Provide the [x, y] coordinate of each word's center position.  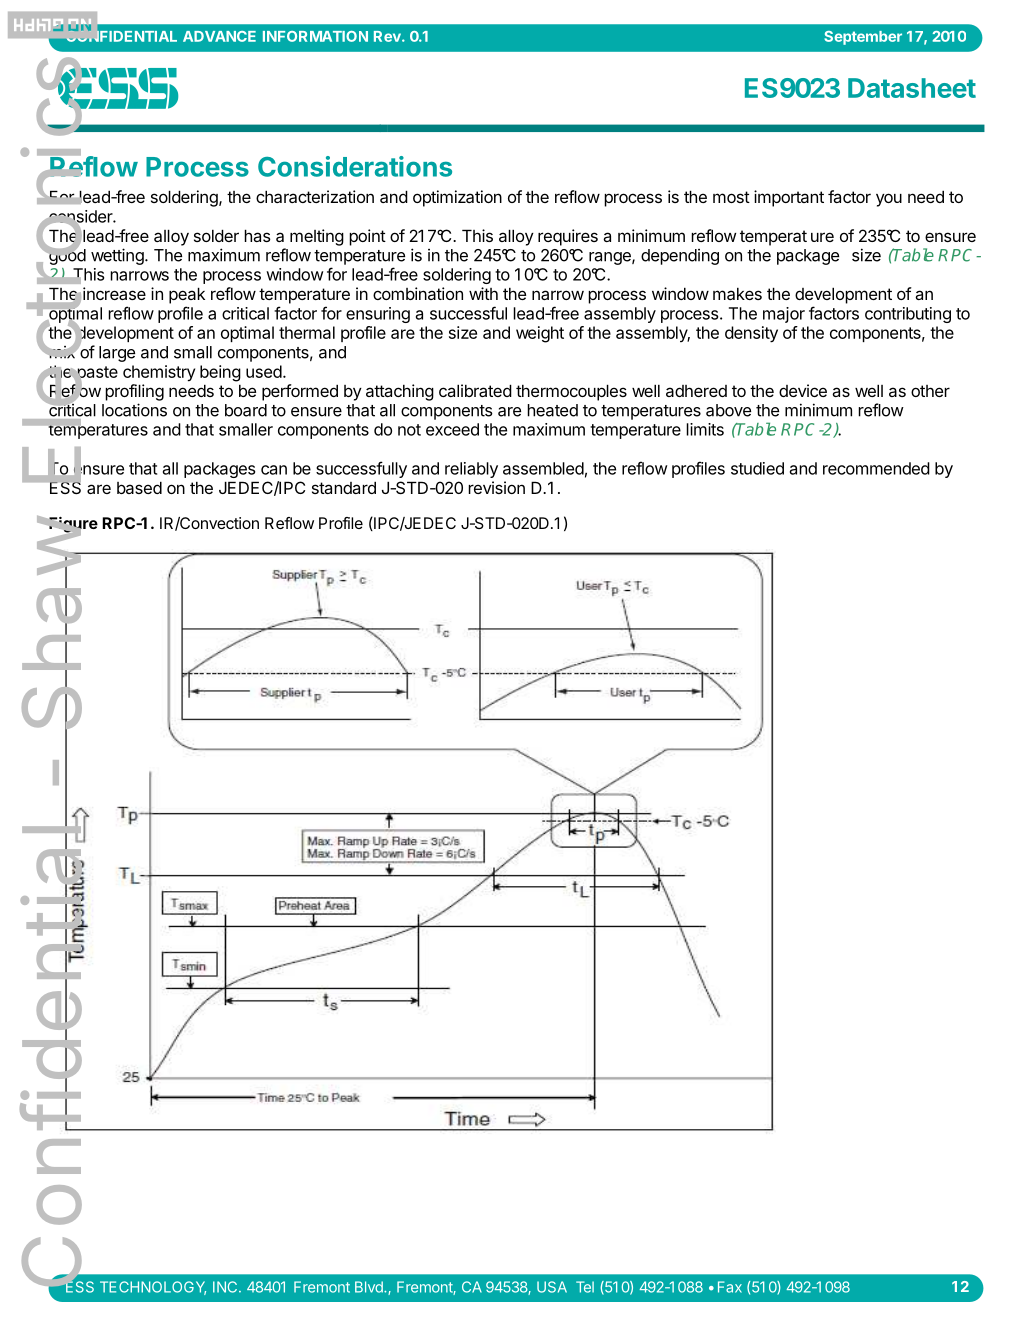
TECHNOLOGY [153, 1288]
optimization [457, 198]
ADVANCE [219, 36]
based [139, 487]
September [863, 38]
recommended [876, 468]
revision [496, 487]
